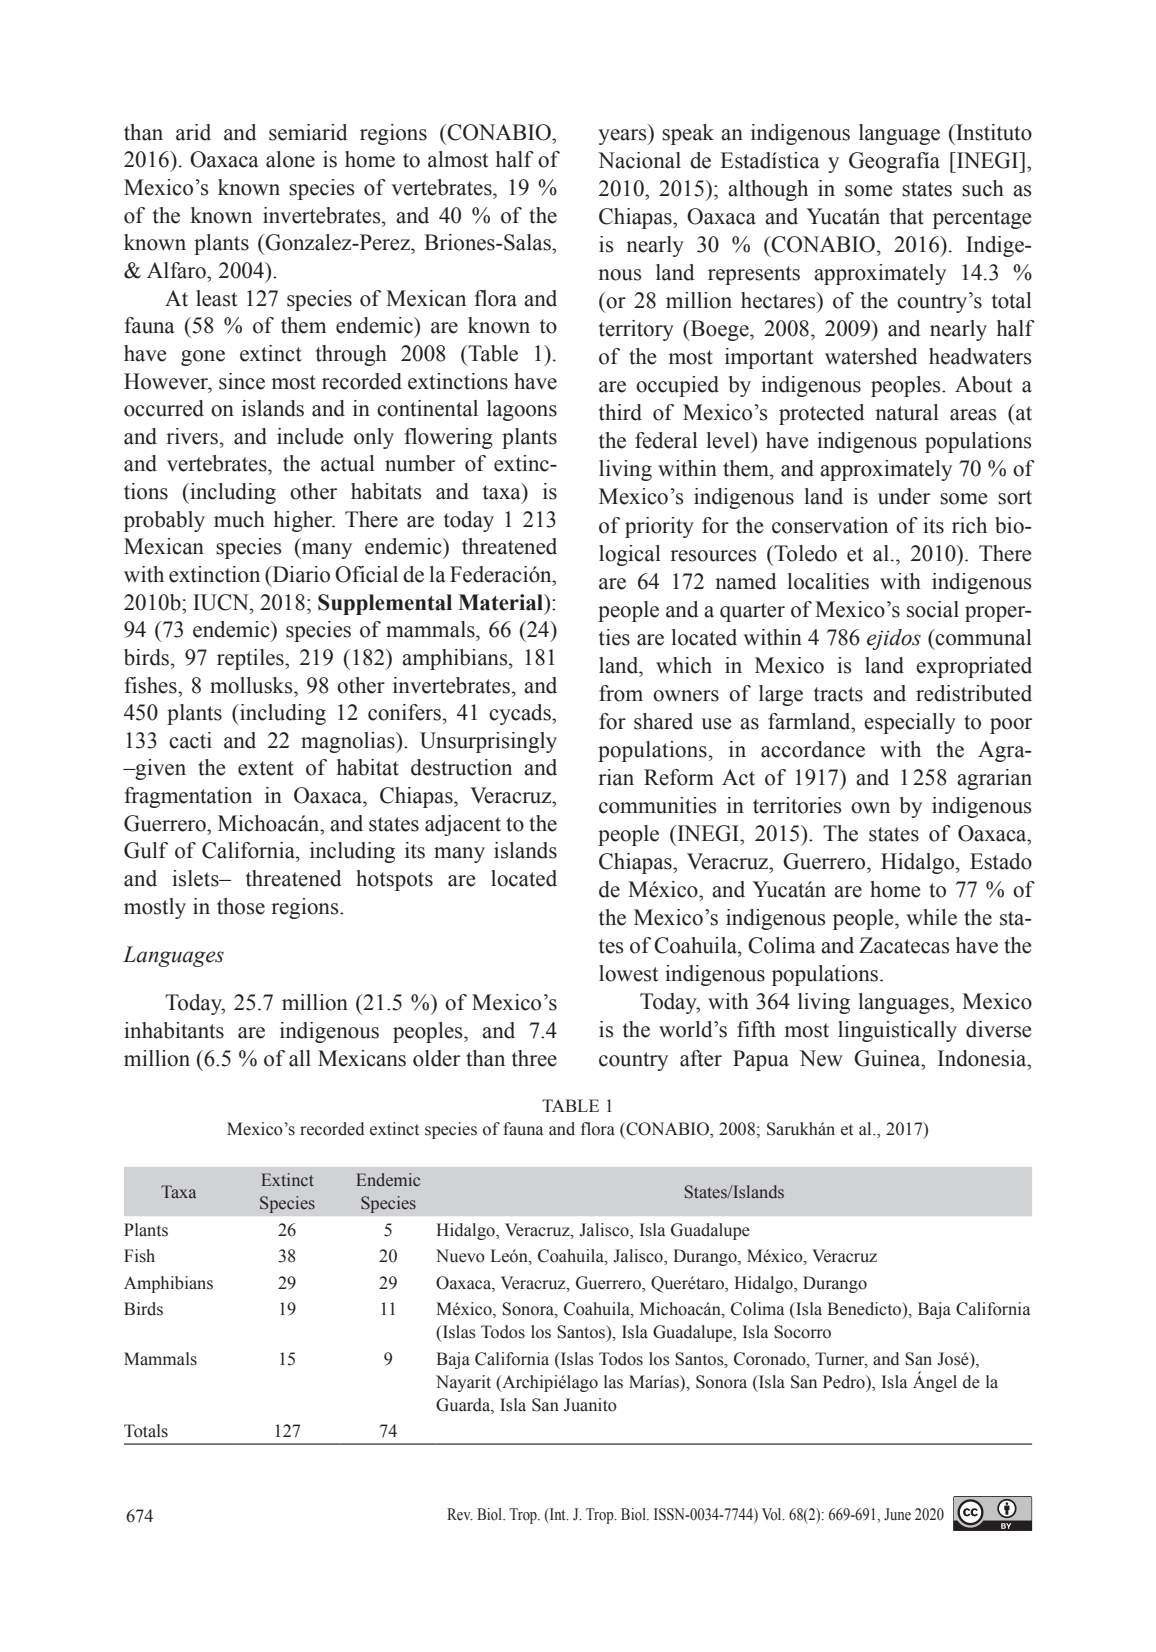  What do you see at coordinates (174, 1030) in the screenshot?
I see `inhabitants` at bounding box center [174, 1030].
